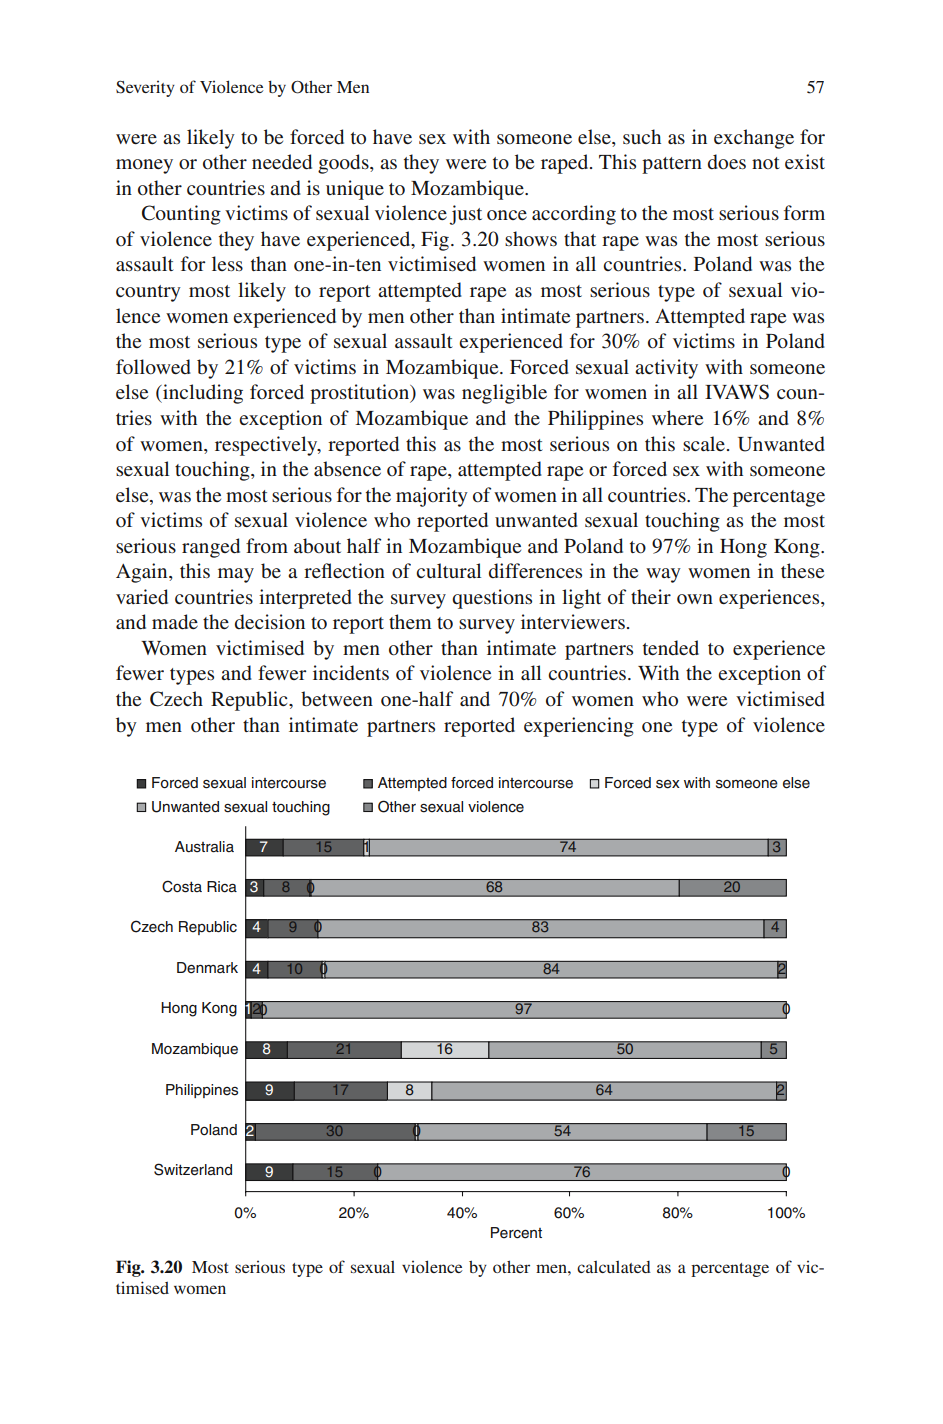 This screenshot has width=943, height=1424. Describe the element at coordinates (754, 139) in the screenshot. I see `exchange` at that location.
